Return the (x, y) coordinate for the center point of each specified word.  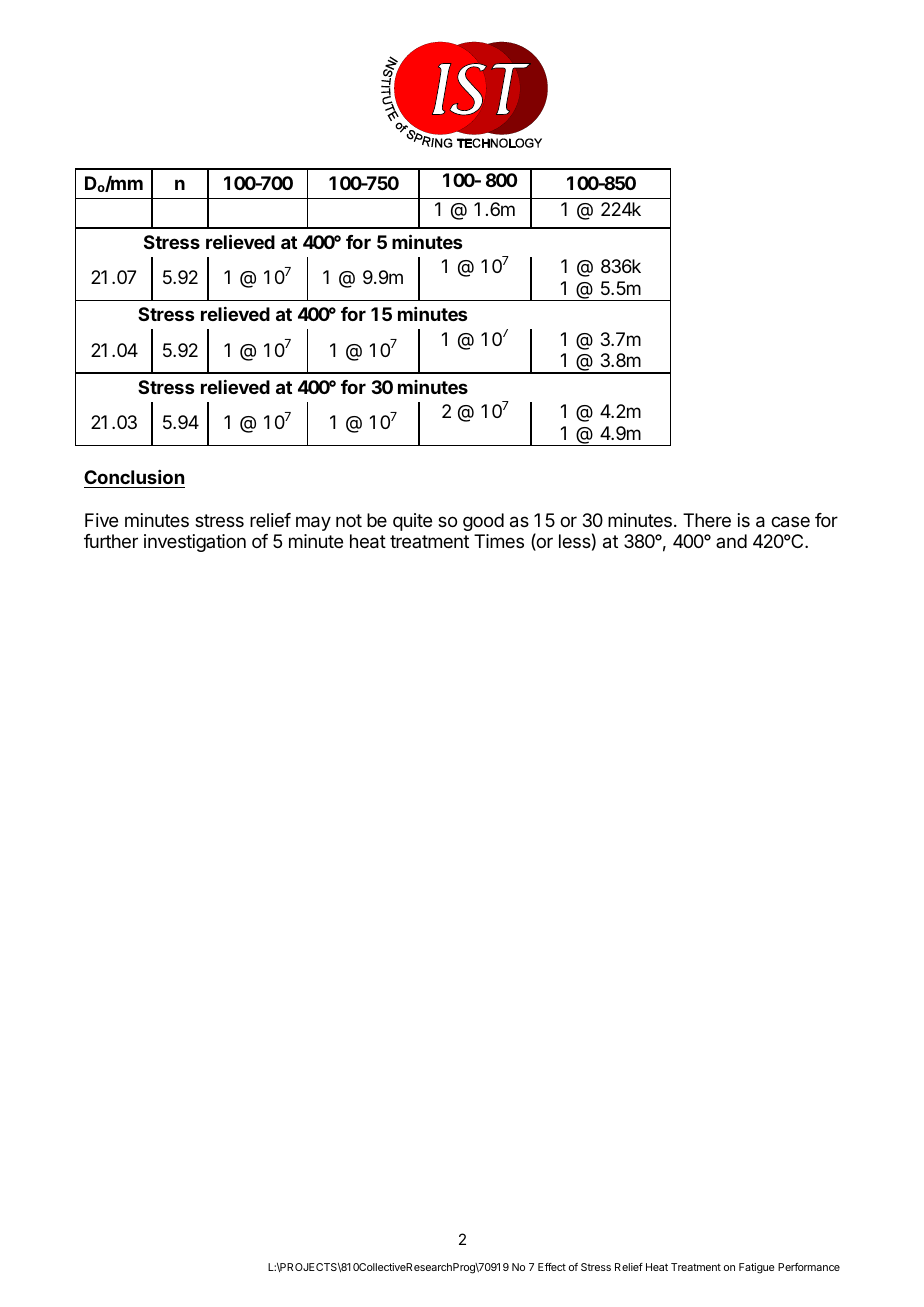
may (313, 523)
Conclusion (134, 477)
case (790, 522)
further (111, 541)
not (349, 520)
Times (499, 541)
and (731, 541)
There (707, 520)
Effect (552, 1267)
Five (101, 520)
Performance (809, 1267)
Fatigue (756, 1268)
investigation (195, 543)
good (483, 522)
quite (412, 522)
